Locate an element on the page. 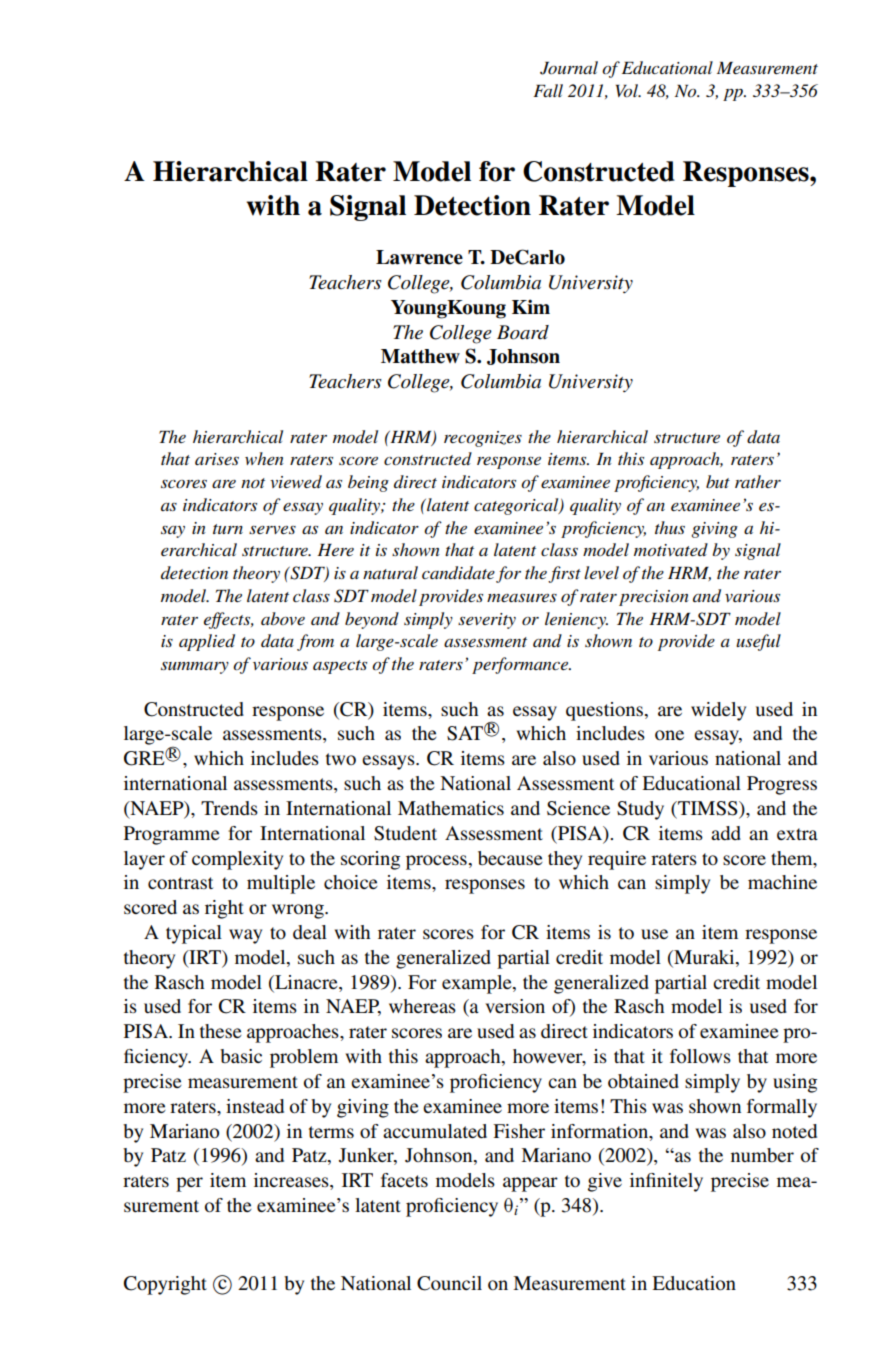 This document has height=1345, width=896. but is located at coordinates (718, 481).
